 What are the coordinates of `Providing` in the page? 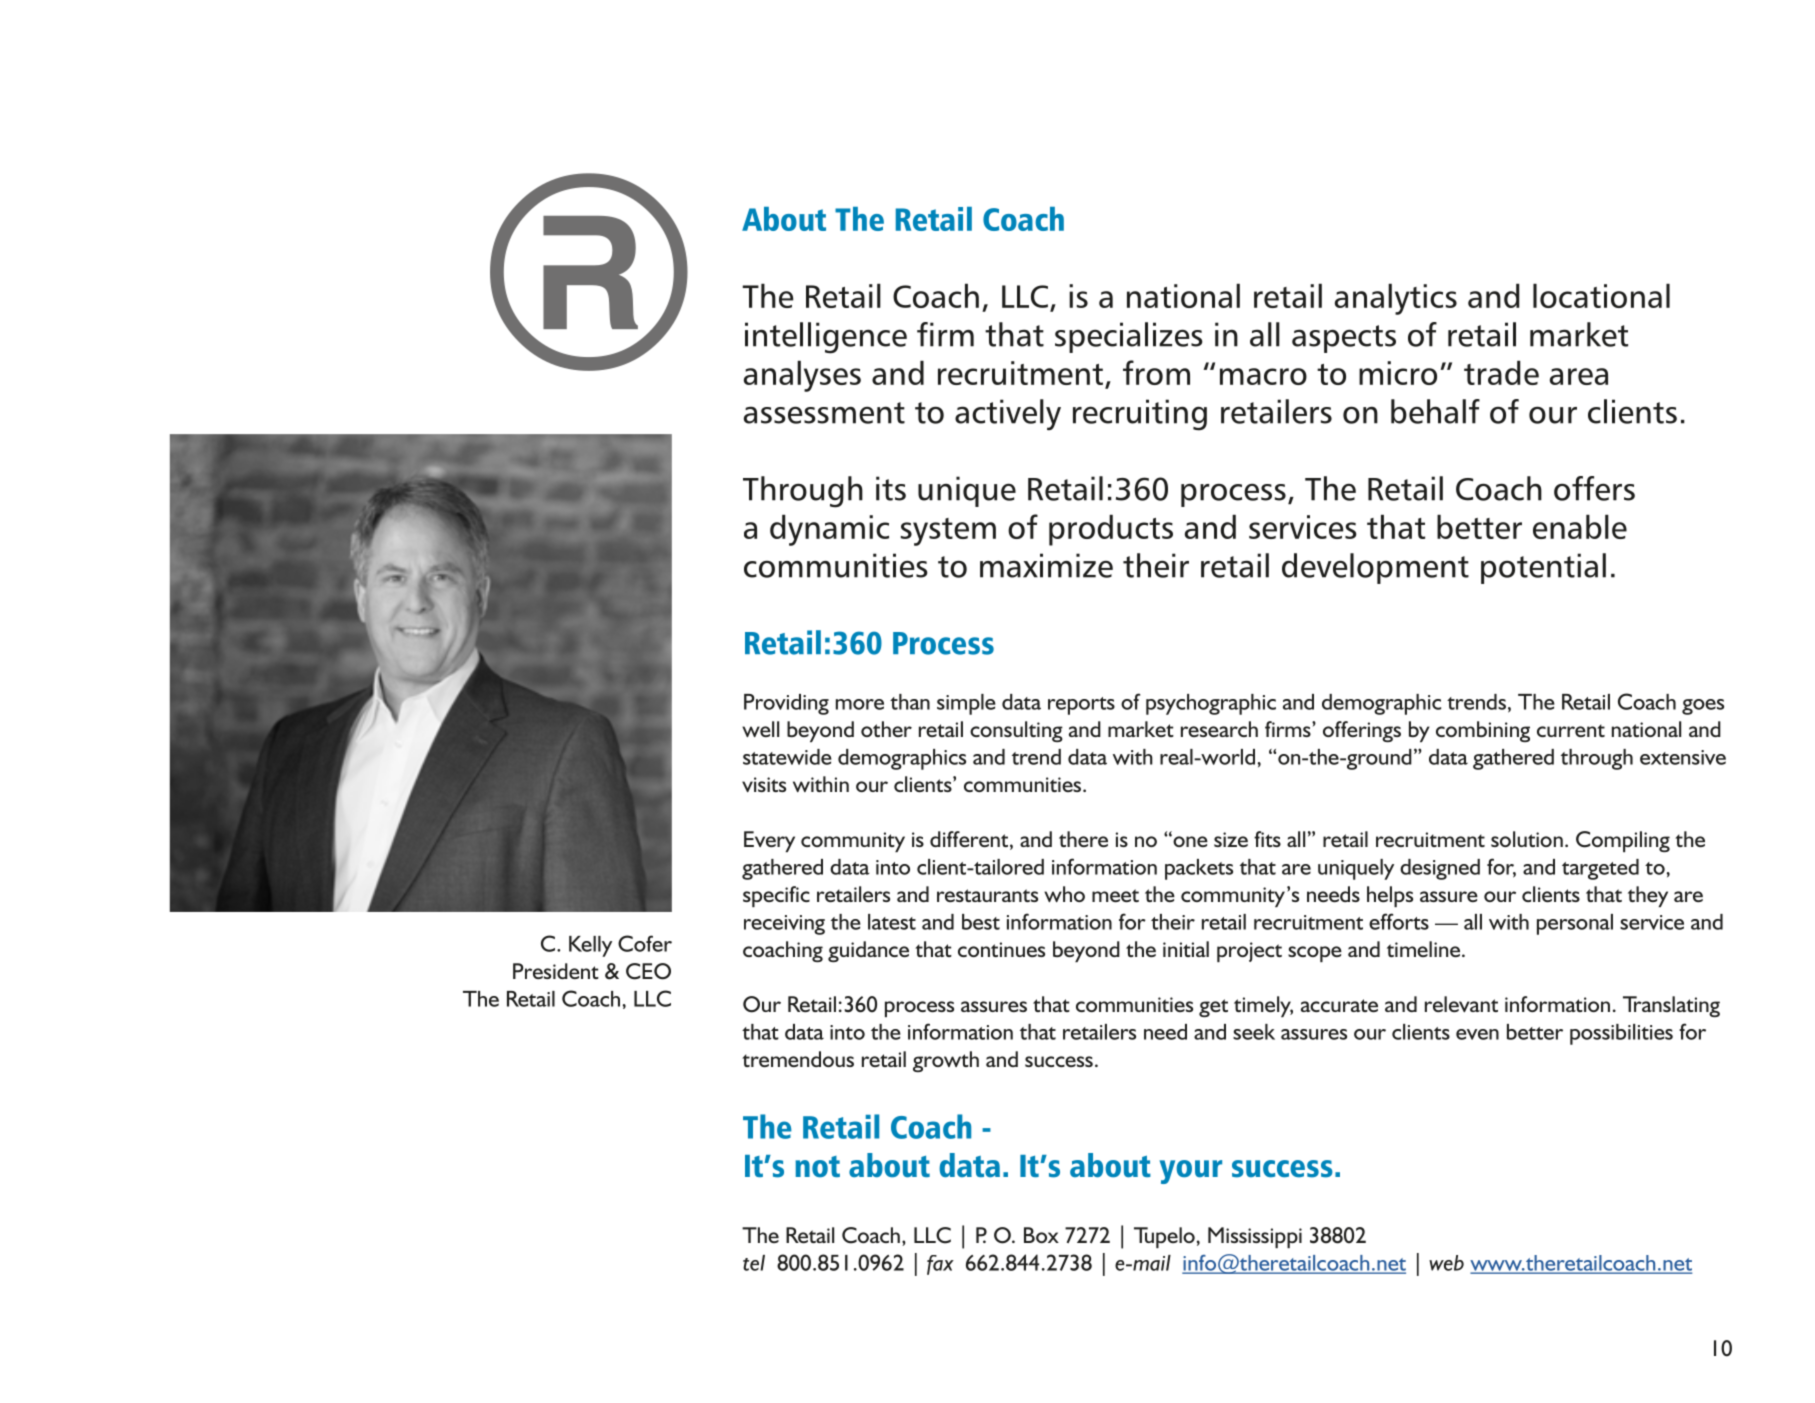 It's located at (786, 704).
